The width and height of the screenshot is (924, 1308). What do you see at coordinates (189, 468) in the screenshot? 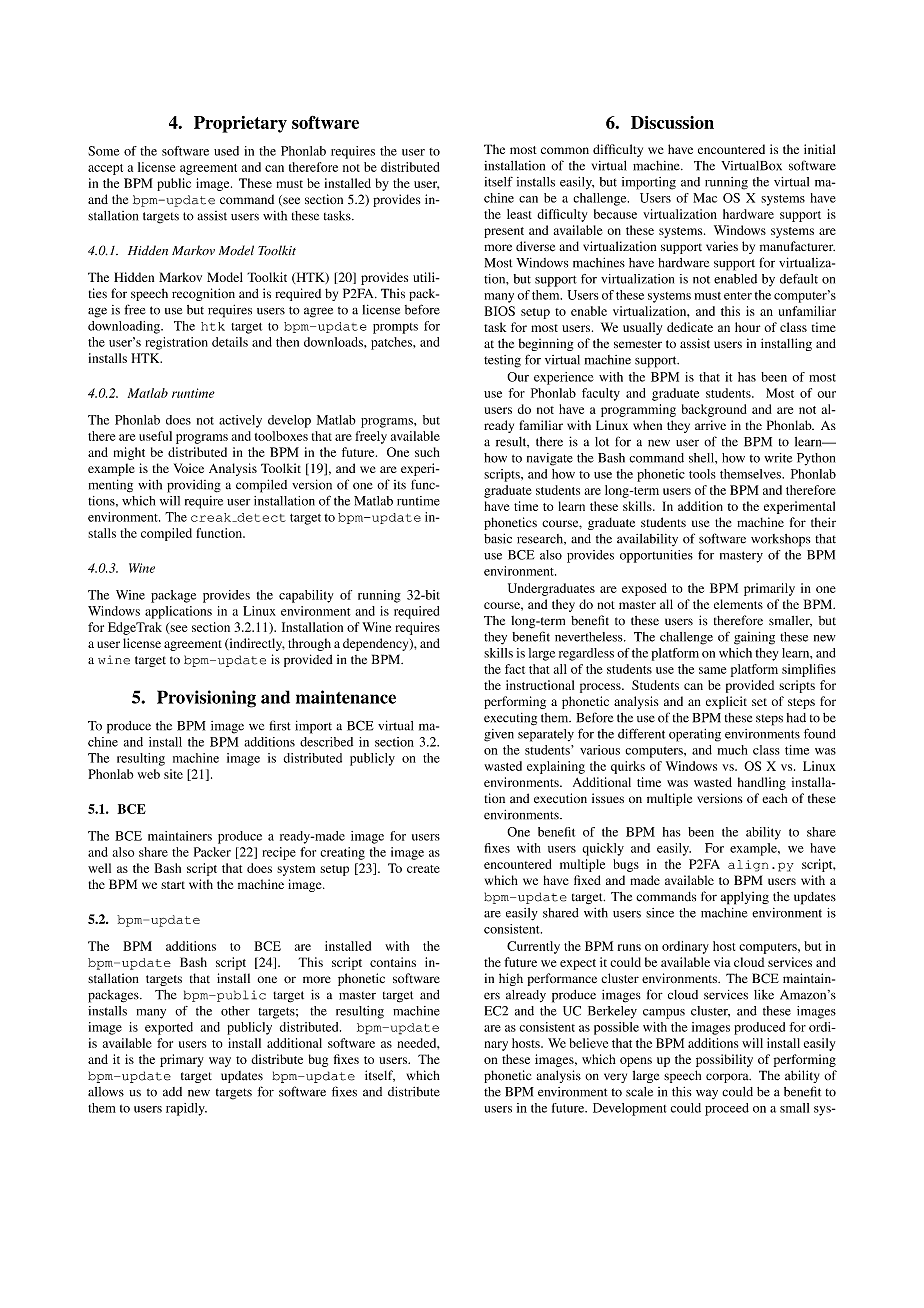
I see `Voice` at bounding box center [189, 468].
